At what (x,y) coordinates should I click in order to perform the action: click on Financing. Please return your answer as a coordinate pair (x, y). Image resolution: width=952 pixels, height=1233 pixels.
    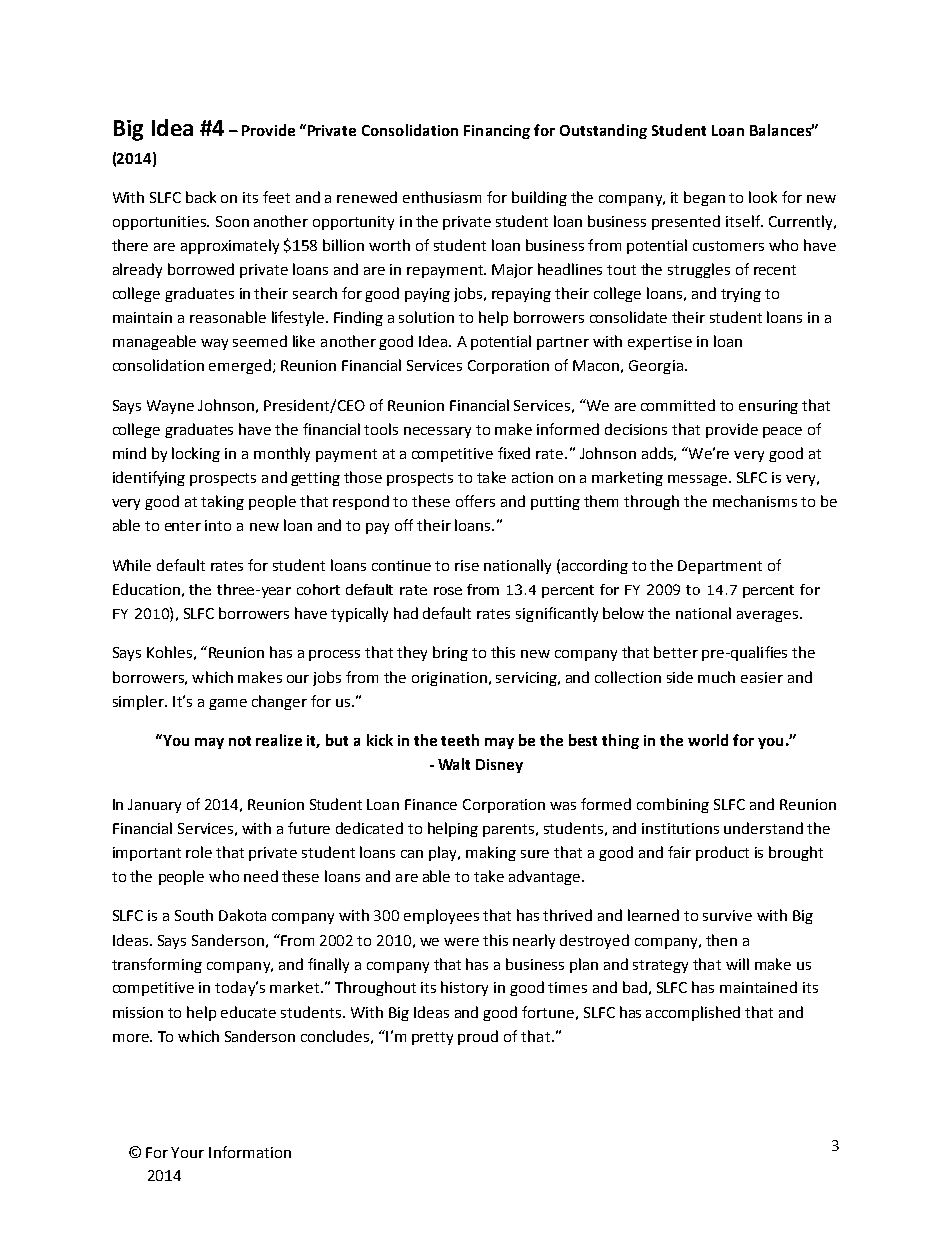
    Looking at the image, I should click on (497, 132).
